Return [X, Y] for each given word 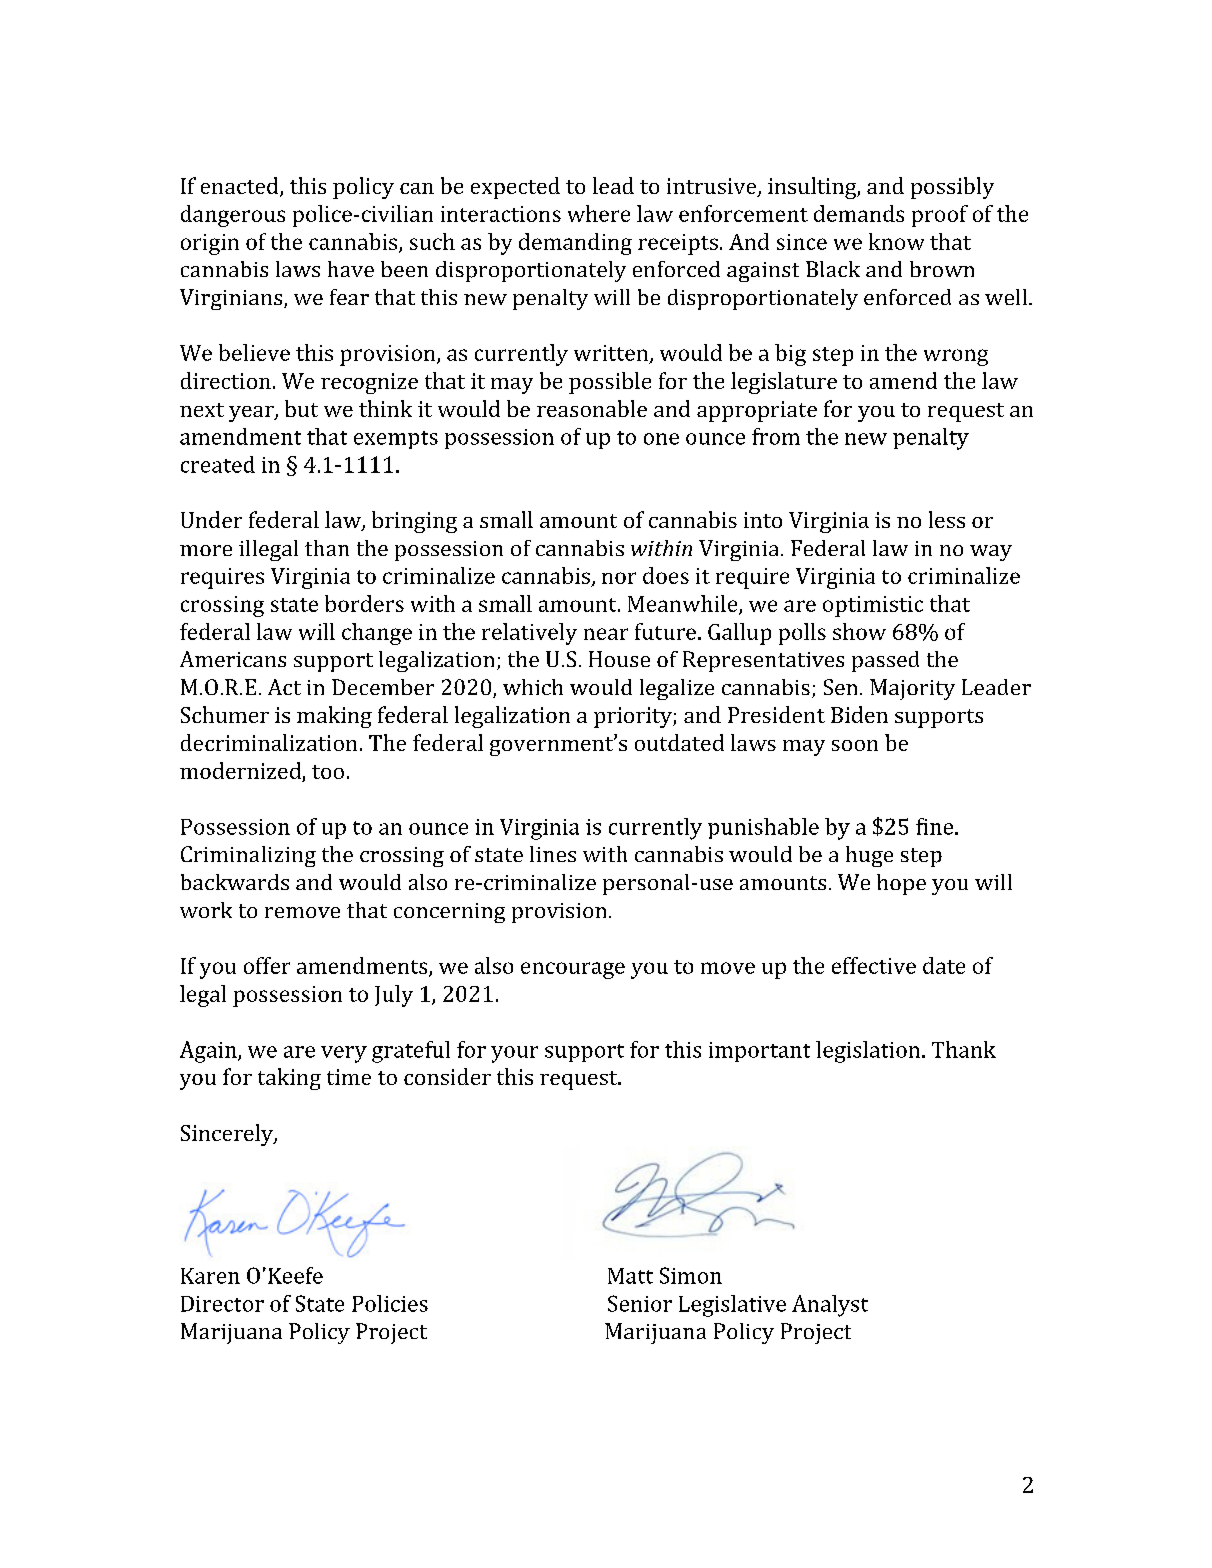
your [514, 1054]
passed [885, 661]
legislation [869, 1052]
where [599, 213]
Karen [210, 1276]
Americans [233, 659]
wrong [956, 357]
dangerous [233, 216]
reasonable [592, 408]
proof [940, 216]
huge [869, 856]
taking [289, 1079]
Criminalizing [248, 856]
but [301, 408]
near [606, 634]
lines [553, 854]
